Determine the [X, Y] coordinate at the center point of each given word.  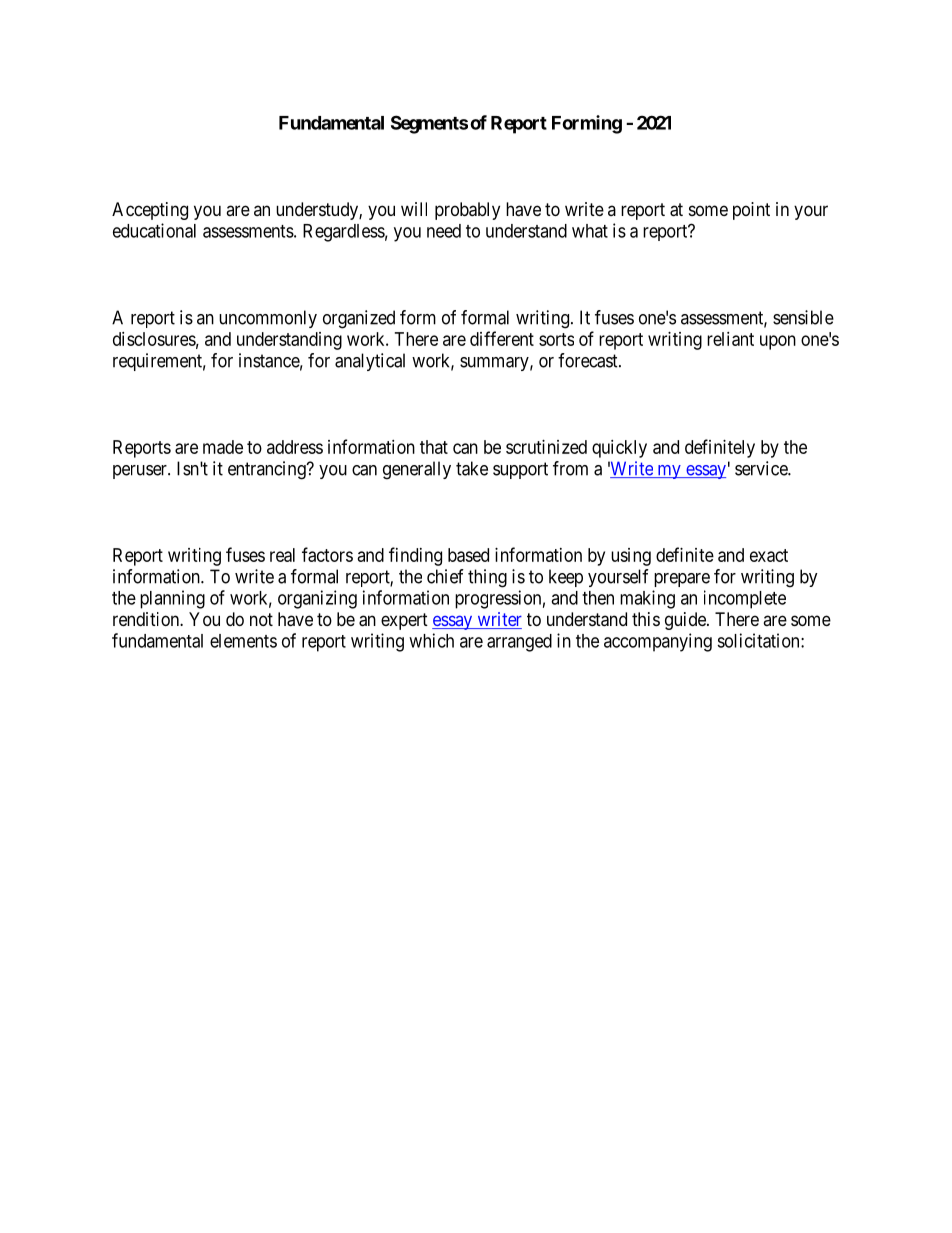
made [223, 447]
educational [154, 230]
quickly [619, 449]
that [434, 447]
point [751, 211]
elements [243, 641]
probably [467, 211]
